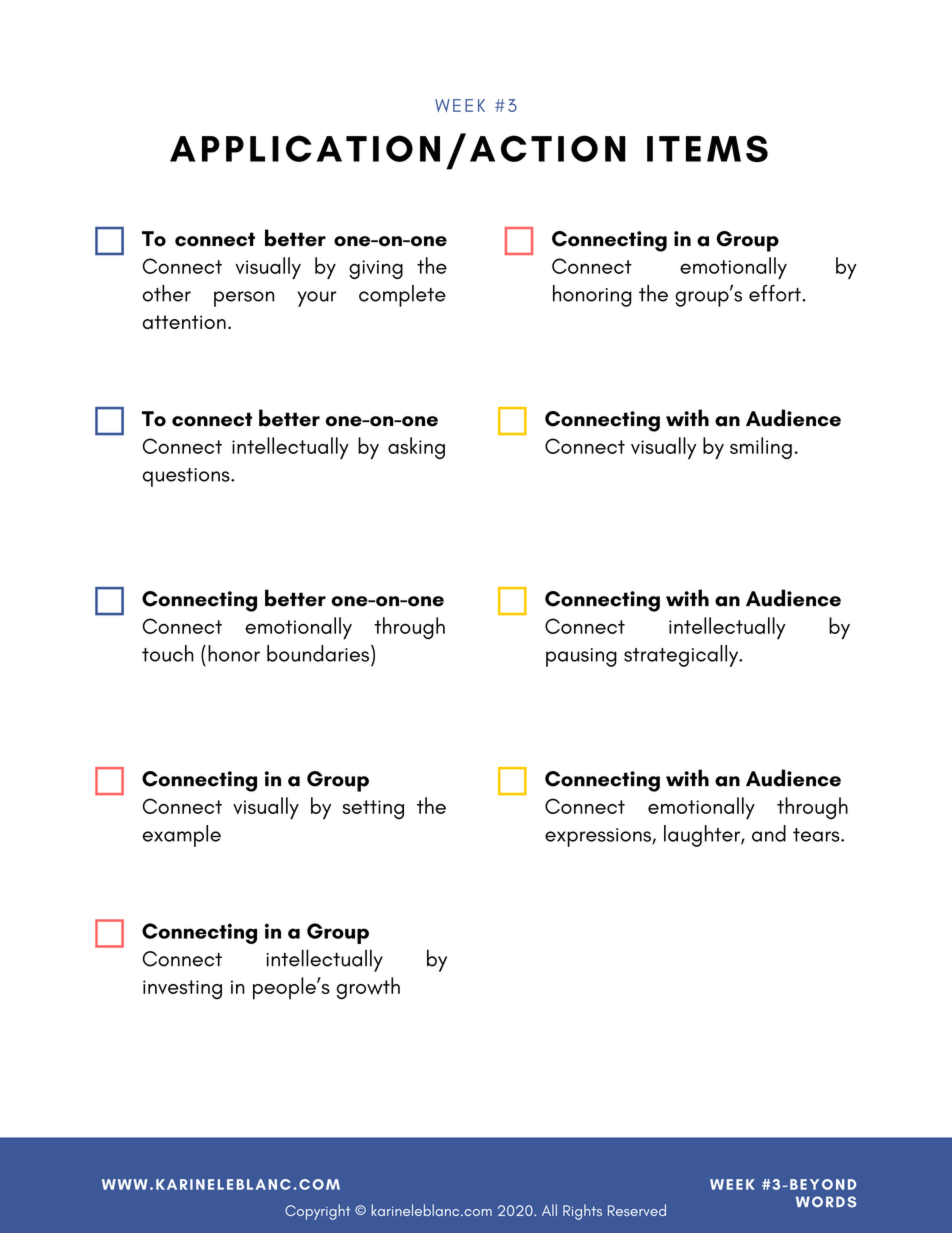 The width and height of the document is (952, 1233). Describe the element at coordinates (682, 656) in the document. I see `strategically` at that location.
